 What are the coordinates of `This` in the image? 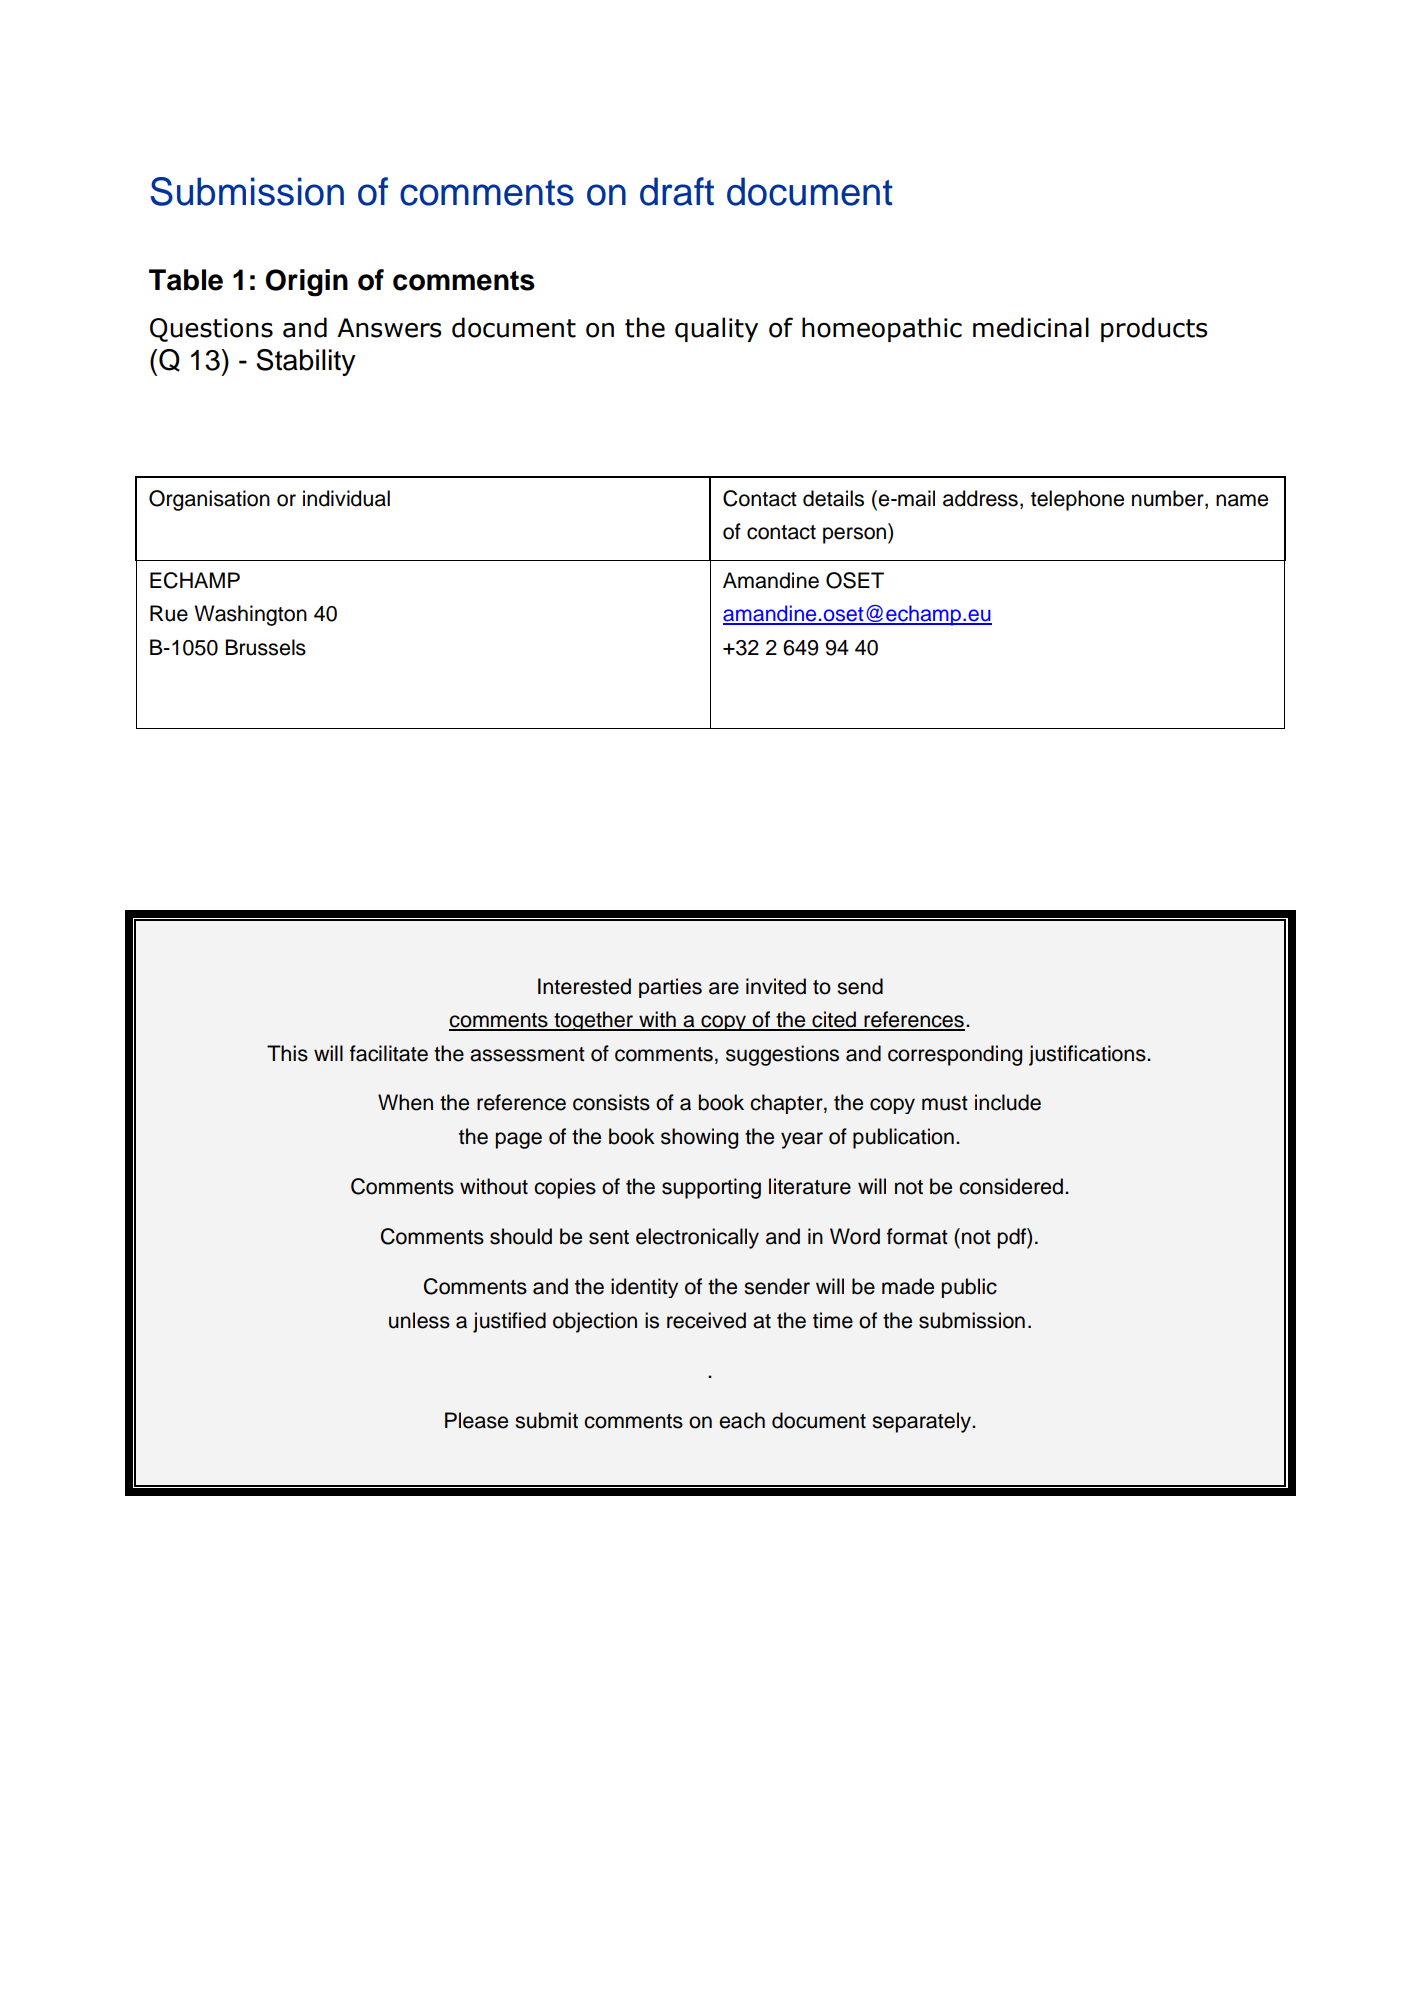 It's located at (287, 1053).
